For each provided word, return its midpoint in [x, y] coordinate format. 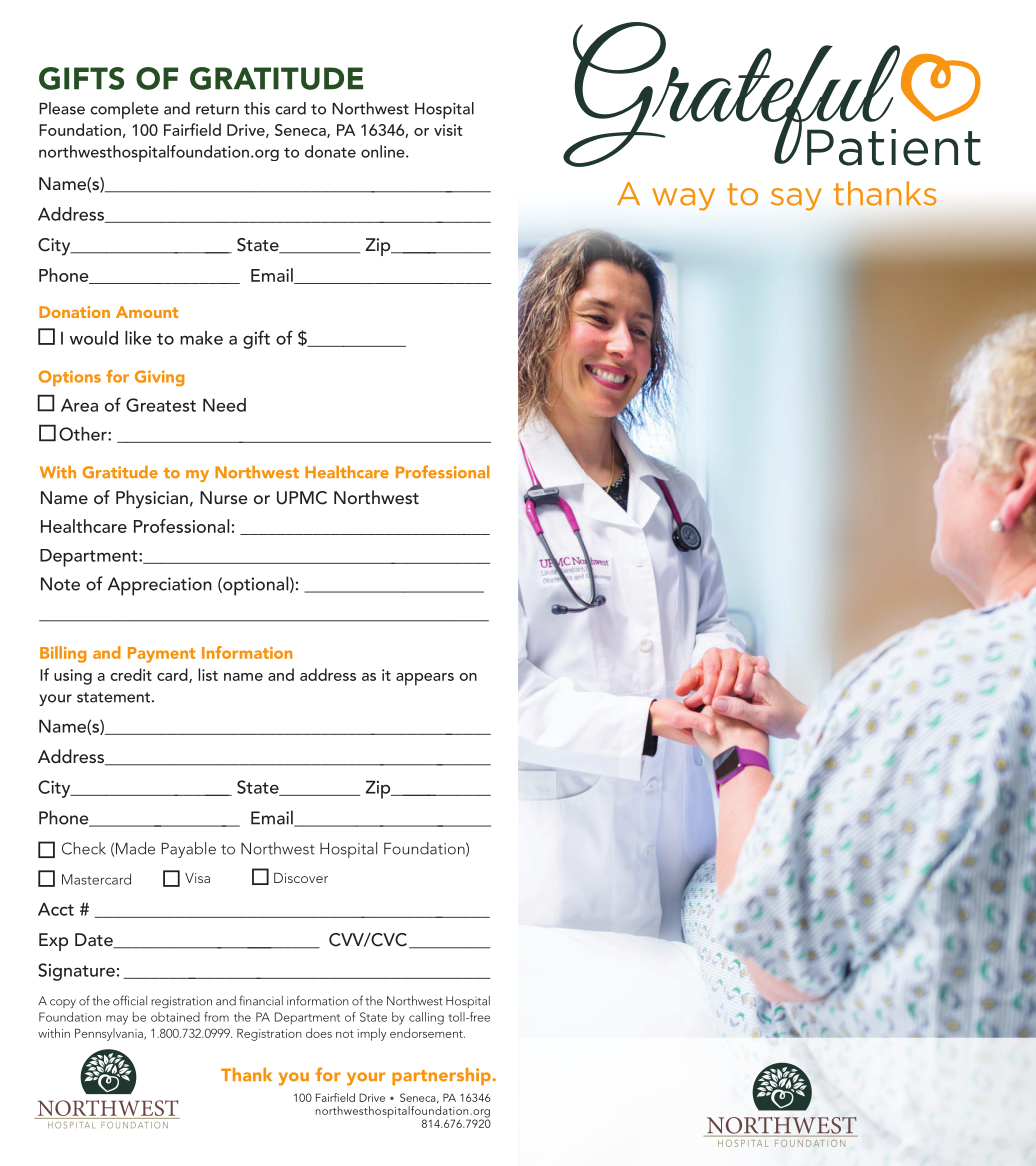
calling [426, 1018]
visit [448, 130]
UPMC [302, 498]
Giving [160, 378]
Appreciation [160, 586]
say [796, 199]
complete [124, 110]
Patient [894, 147]
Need [224, 405]
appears [425, 679]
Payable [189, 850]
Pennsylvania [110, 1034]
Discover [301, 878]
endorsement [427, 1033]
